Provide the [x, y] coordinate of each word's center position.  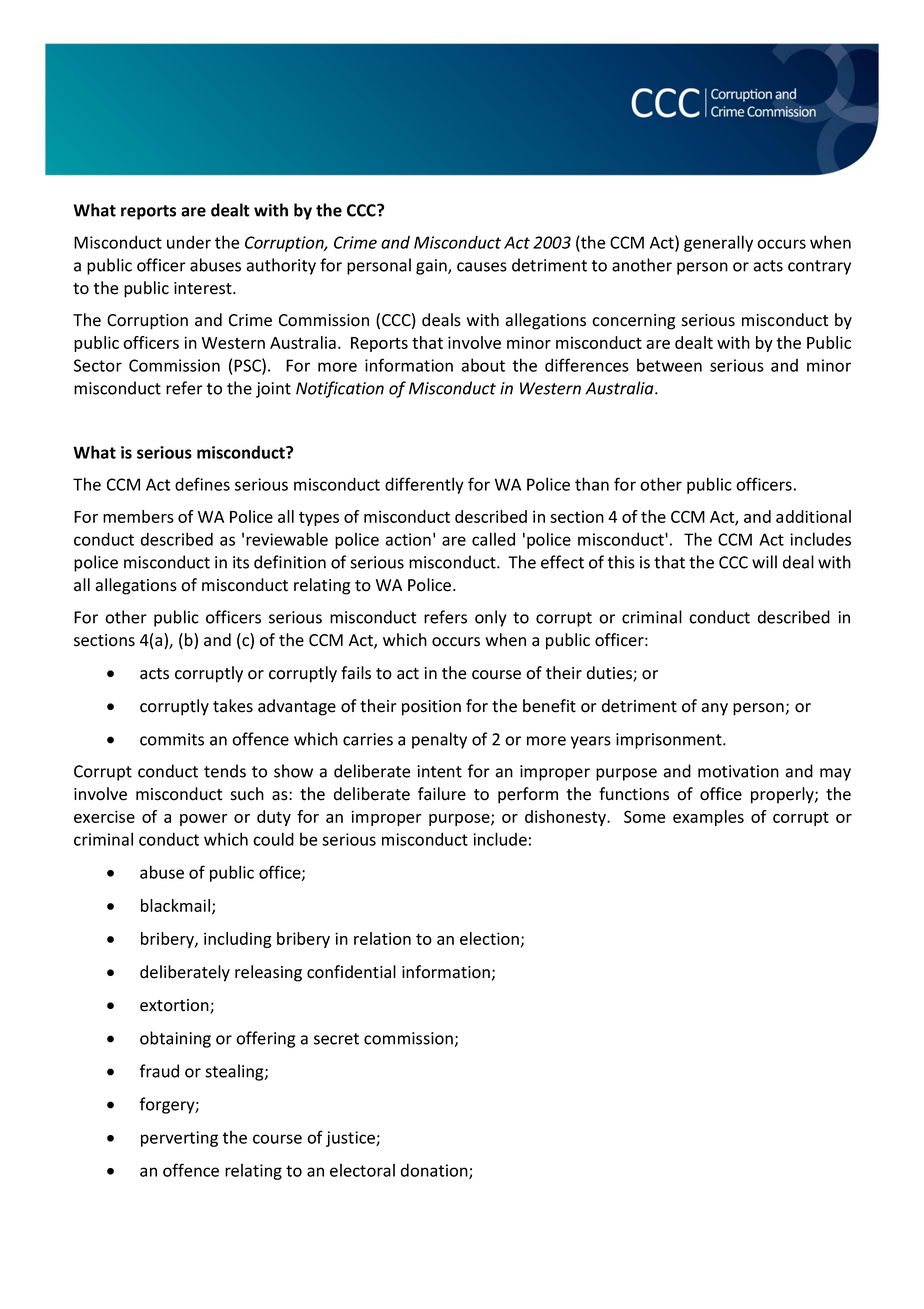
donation [435, 1171]
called [493, 539]
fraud [159, 1071]
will [764, 562]
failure [442, 794]
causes [482, 267]
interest [204, 288]
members [138, 516]
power [204, 820]
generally [718, 243]
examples [708, 818]
